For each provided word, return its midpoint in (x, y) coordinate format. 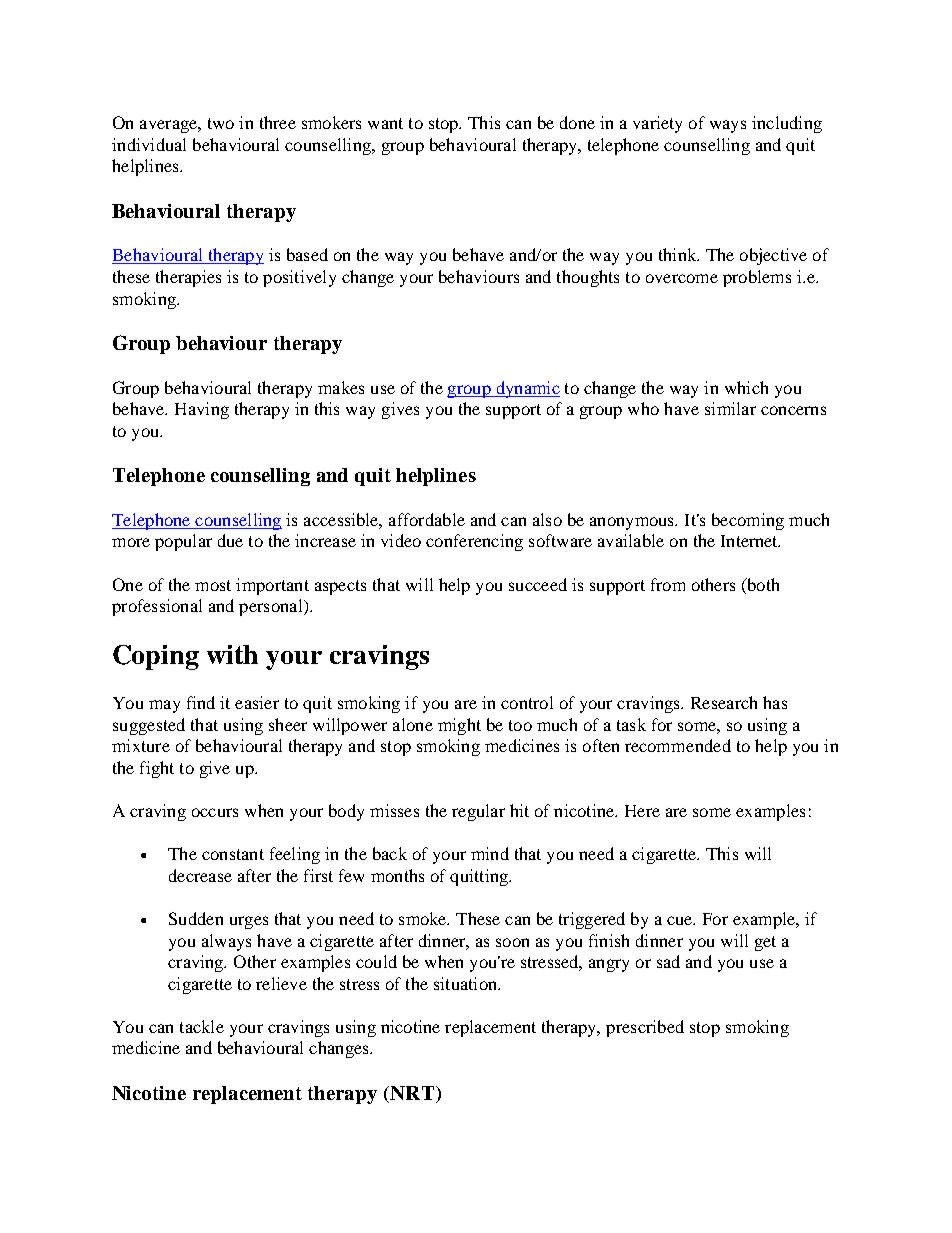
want (385, 123)
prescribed (645, 1028)
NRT (411, 1094)
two (221, 123)
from (668, 584)
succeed (538, 584)
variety (657, 124)
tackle (202, 1026)
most (213, 585)
